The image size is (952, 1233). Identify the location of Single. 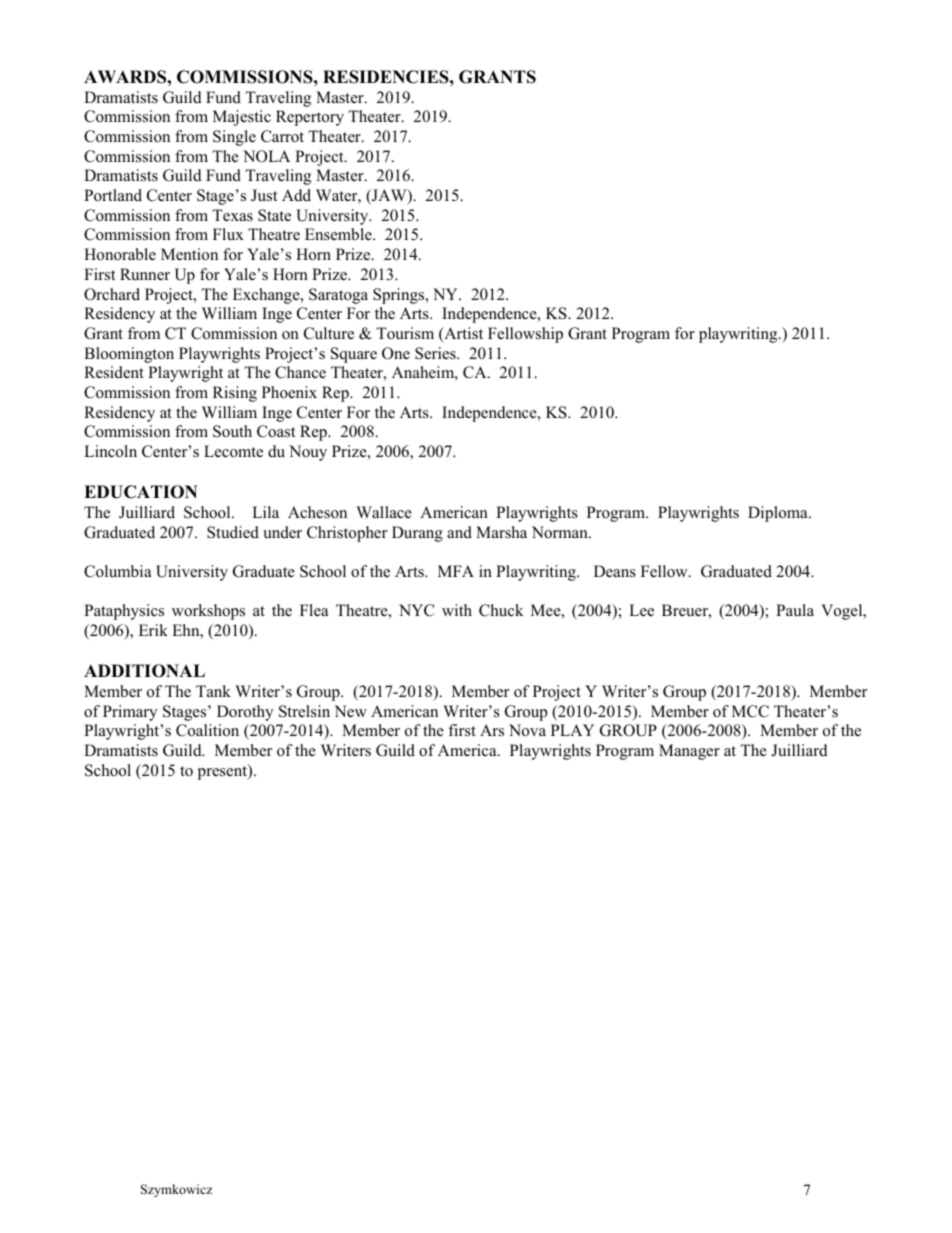
(234, 138).
